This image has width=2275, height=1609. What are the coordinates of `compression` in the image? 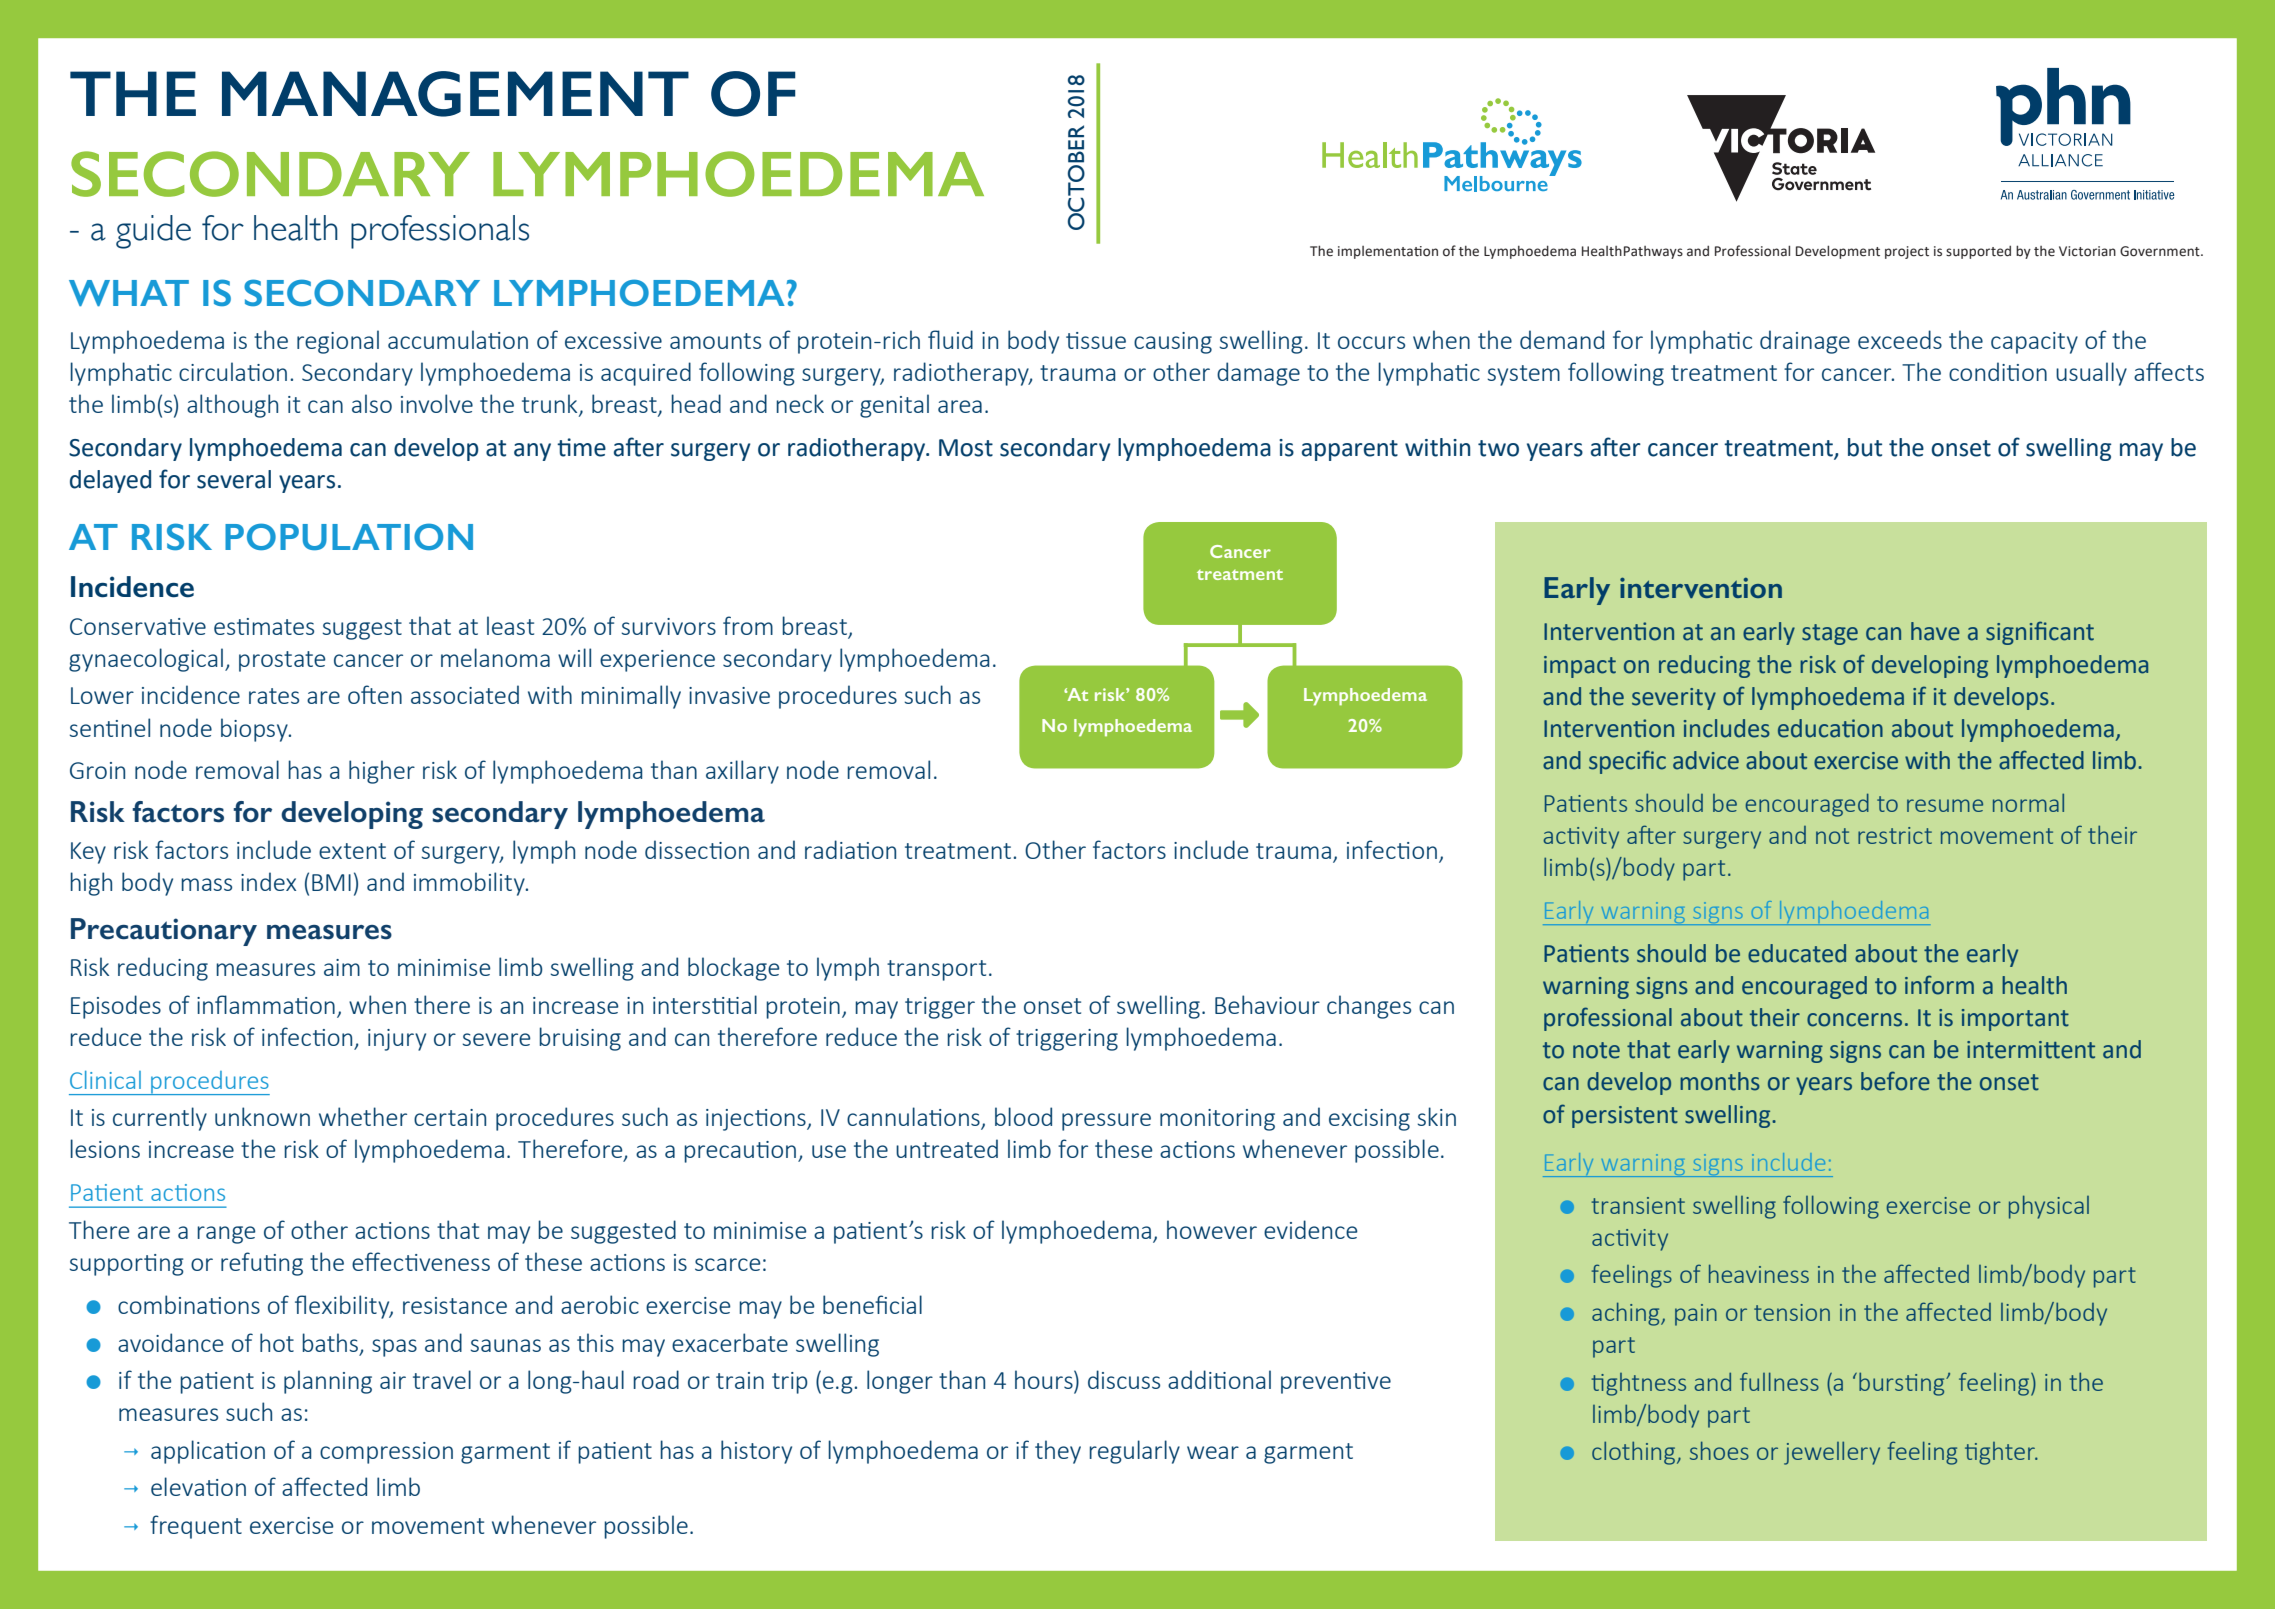 It's located at (386, 1453).
